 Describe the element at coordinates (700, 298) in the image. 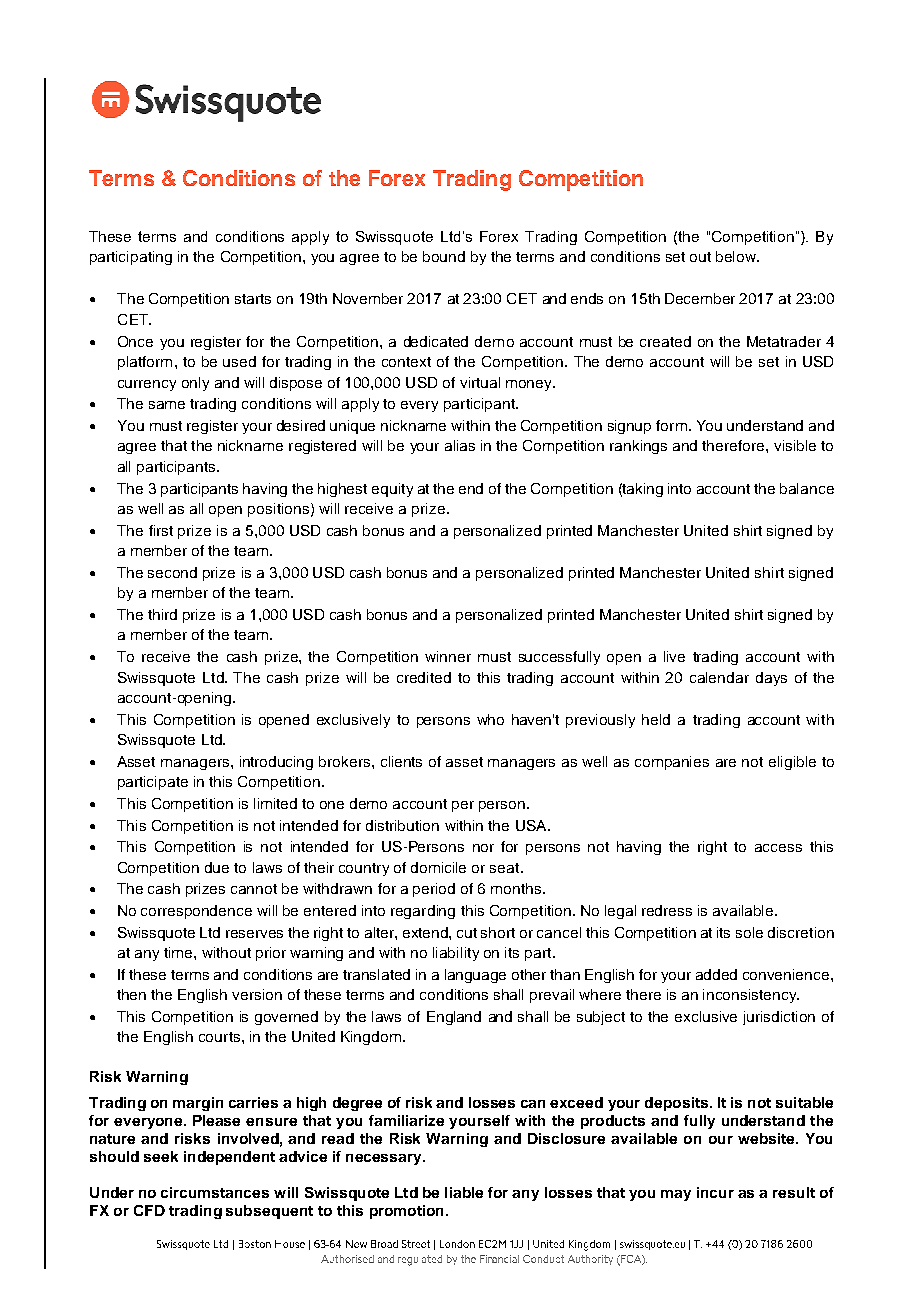

I see `December` at that location.
